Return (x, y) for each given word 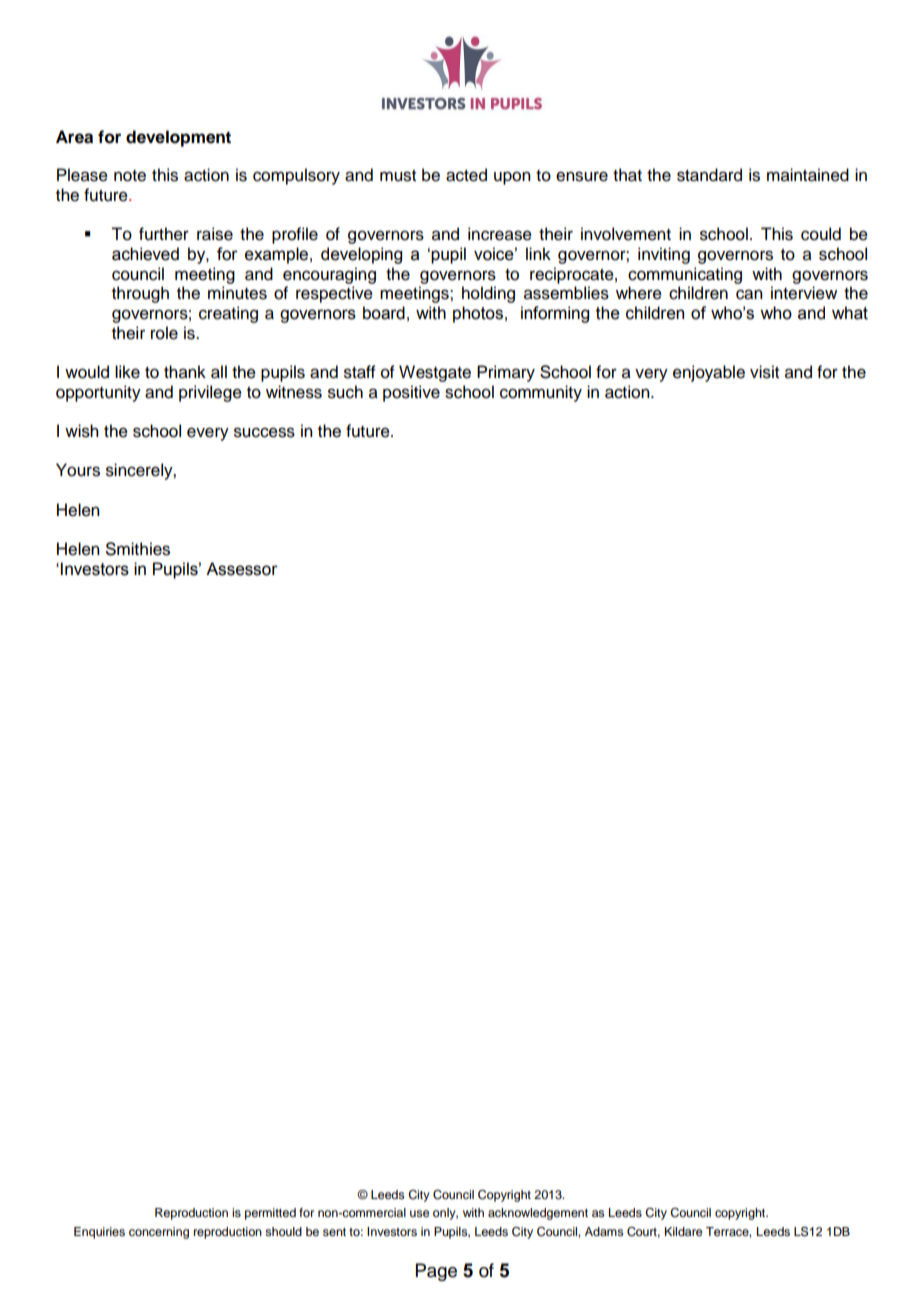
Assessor (242, 569)
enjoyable (709, 373)
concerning (159, 1233)
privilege (210, 393)
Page (436, 1272)
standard (709, 175)
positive (411, 393)
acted (466, 175)
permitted (270, 1214)
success (264, 432)
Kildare (683, 1231)
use (419, 1213)
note (130, 176)
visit (764, 372)
